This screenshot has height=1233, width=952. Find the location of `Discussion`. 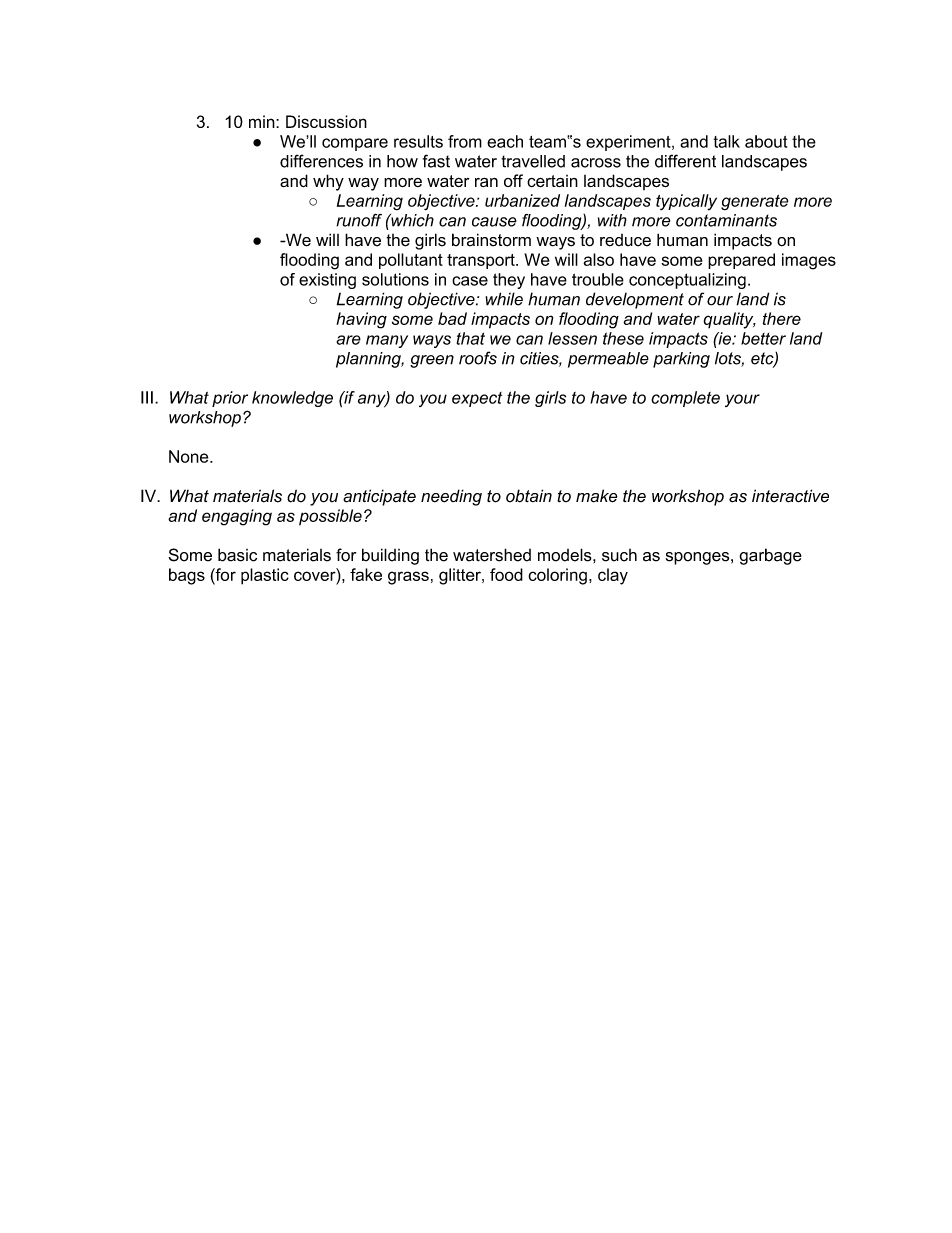

Discussion is located at coordinates (326, 121).
